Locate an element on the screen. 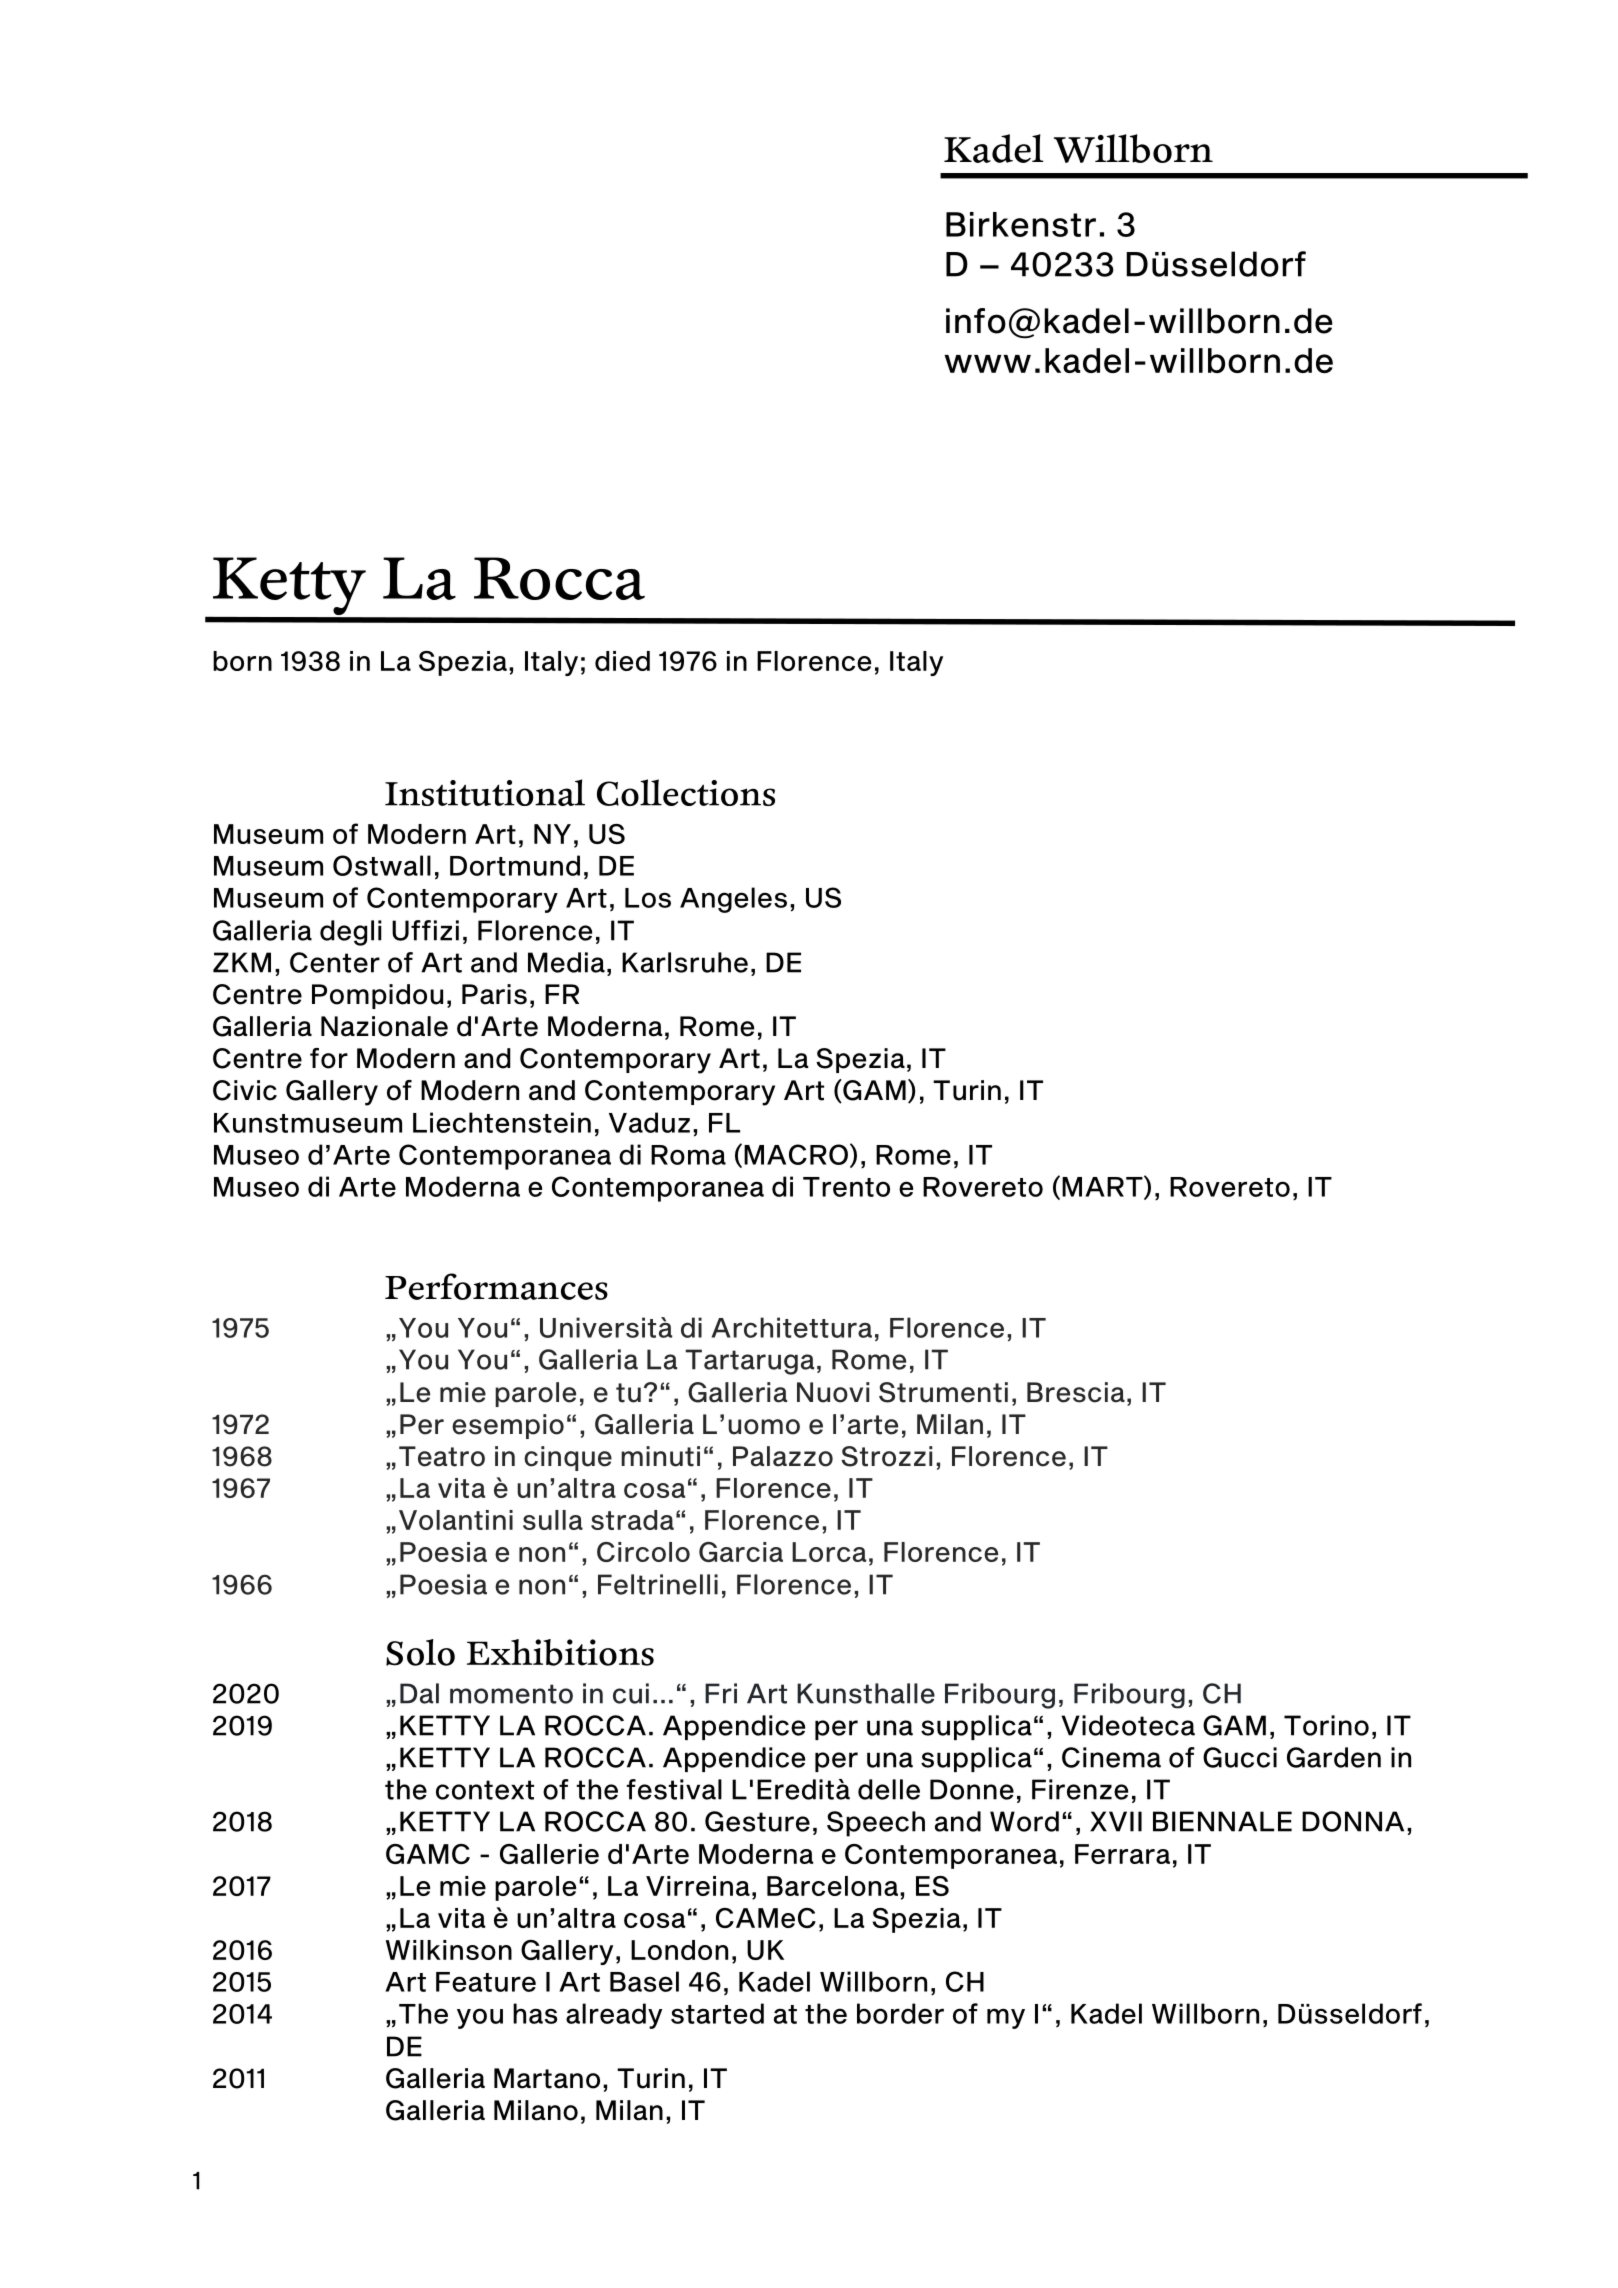  Performances is located at coordinates (496, 1286).
